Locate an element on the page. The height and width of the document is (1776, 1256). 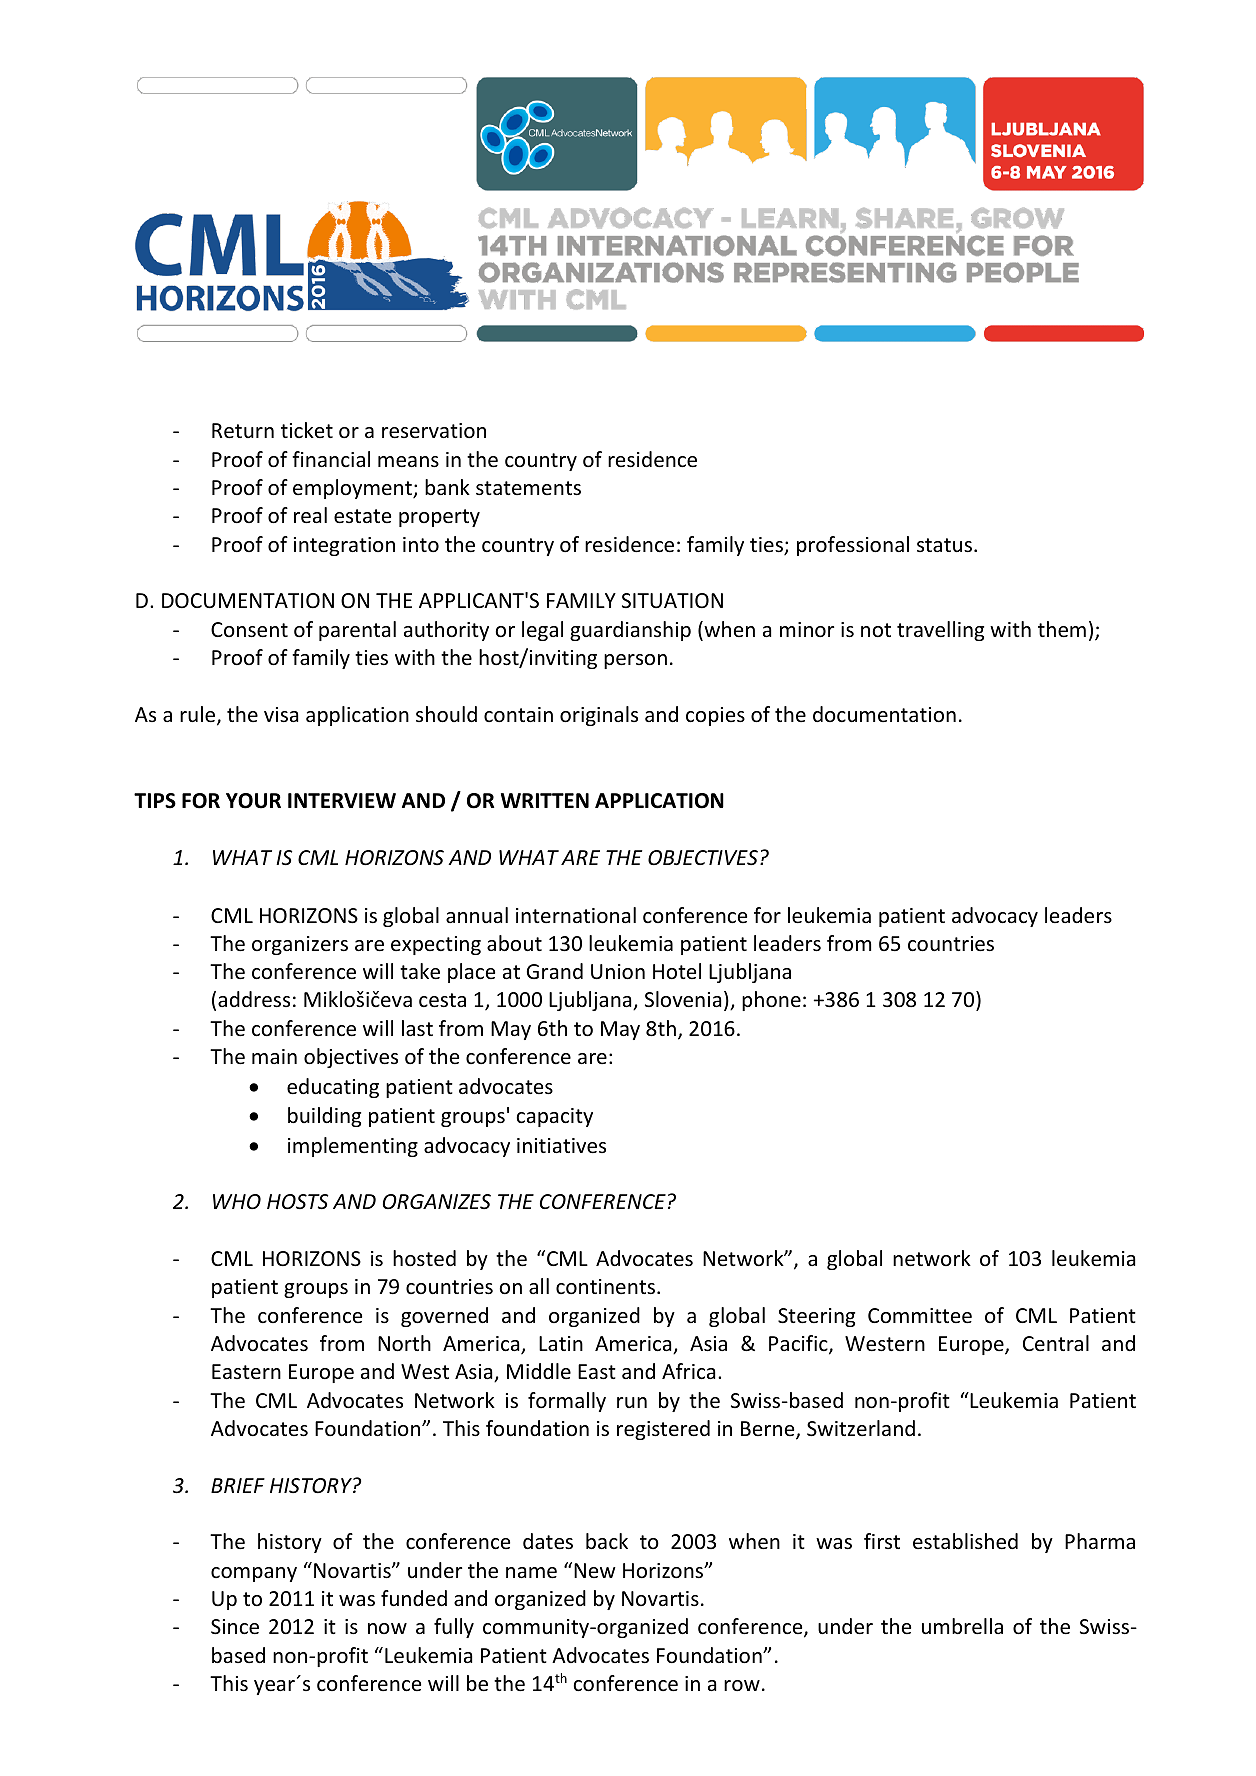
main is located at coordinates (274, 1056).
